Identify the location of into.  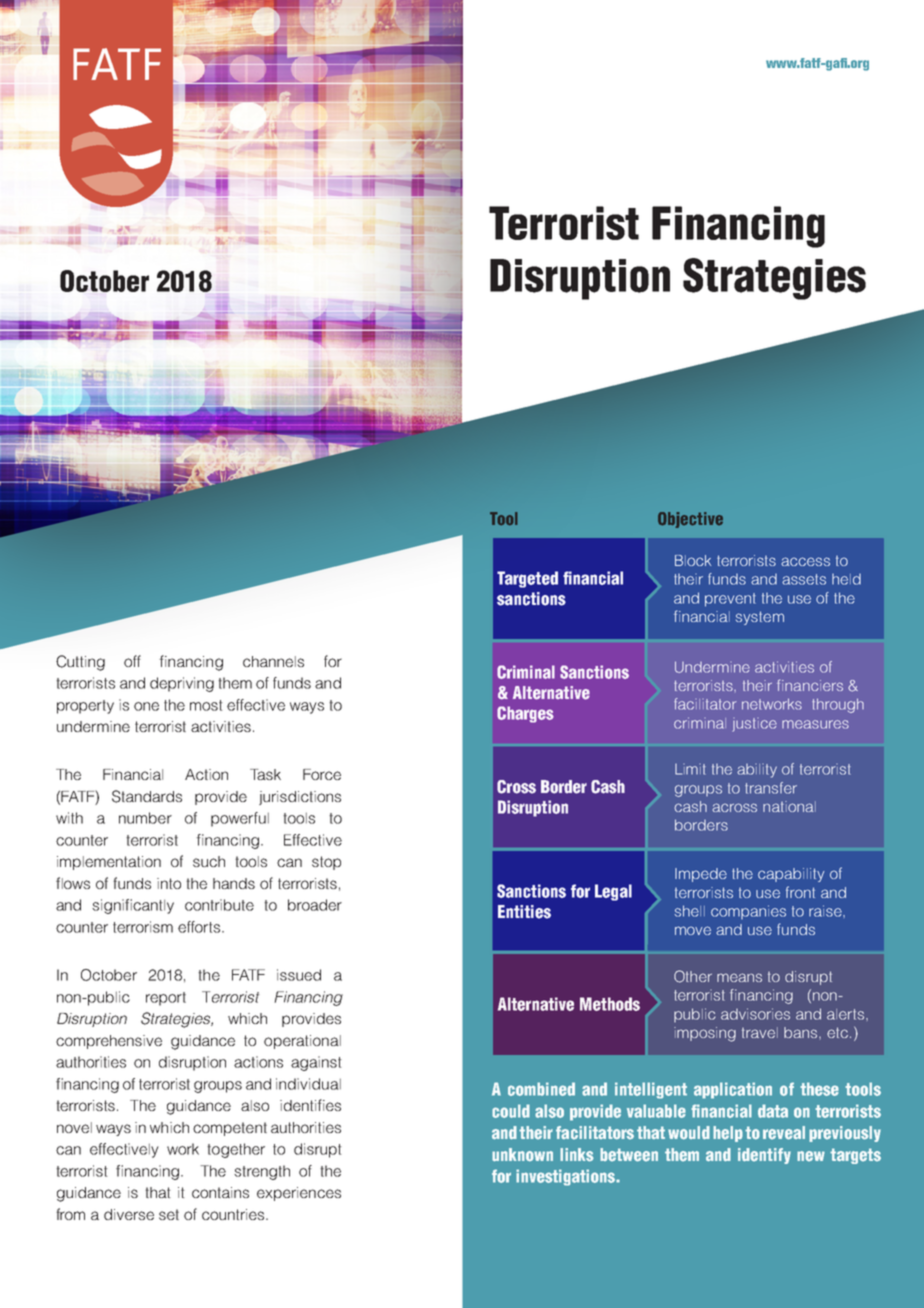
(169, 883).
